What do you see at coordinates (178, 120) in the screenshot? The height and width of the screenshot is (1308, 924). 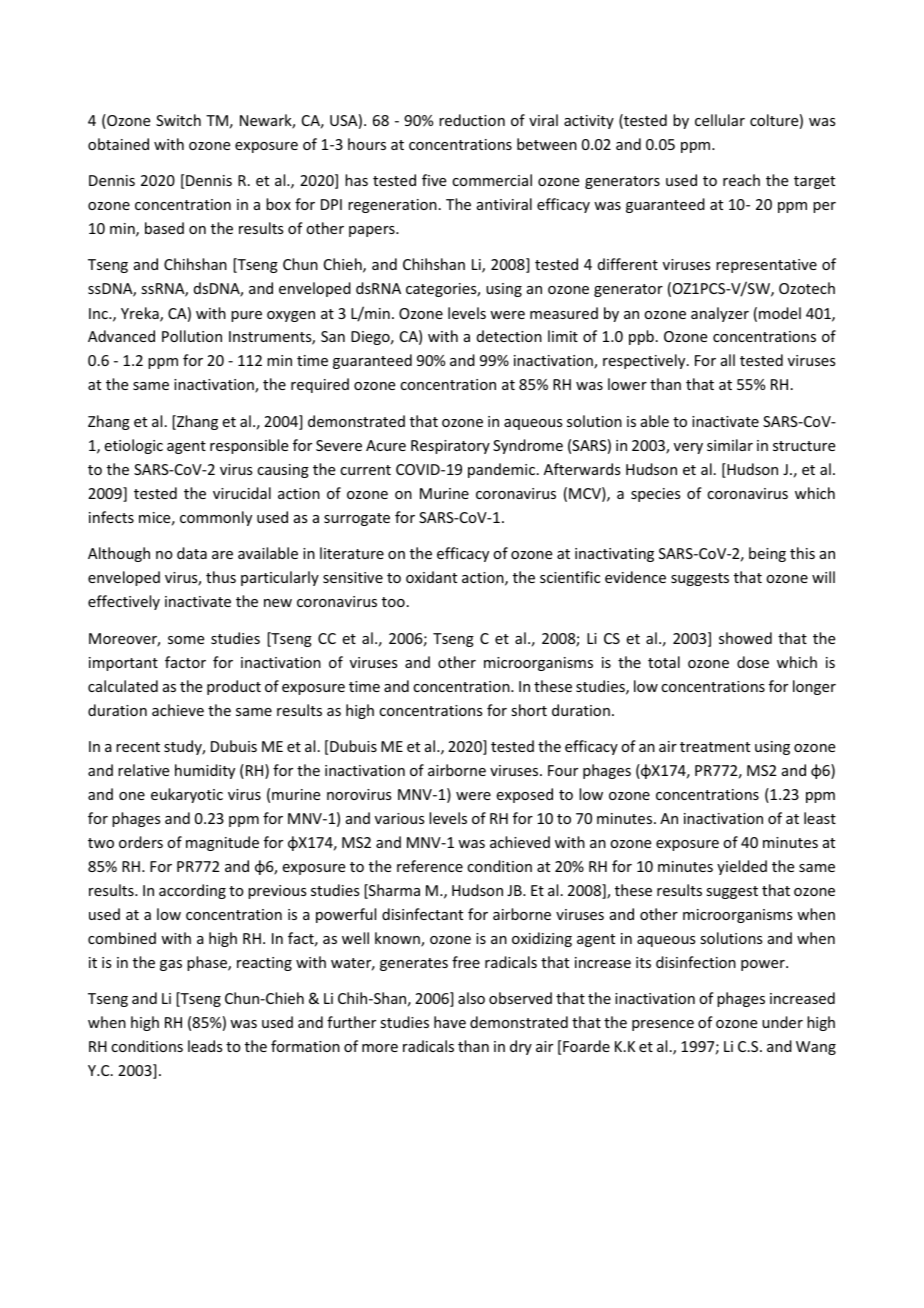 I see `Switch` at bounding box center [178, 120].
